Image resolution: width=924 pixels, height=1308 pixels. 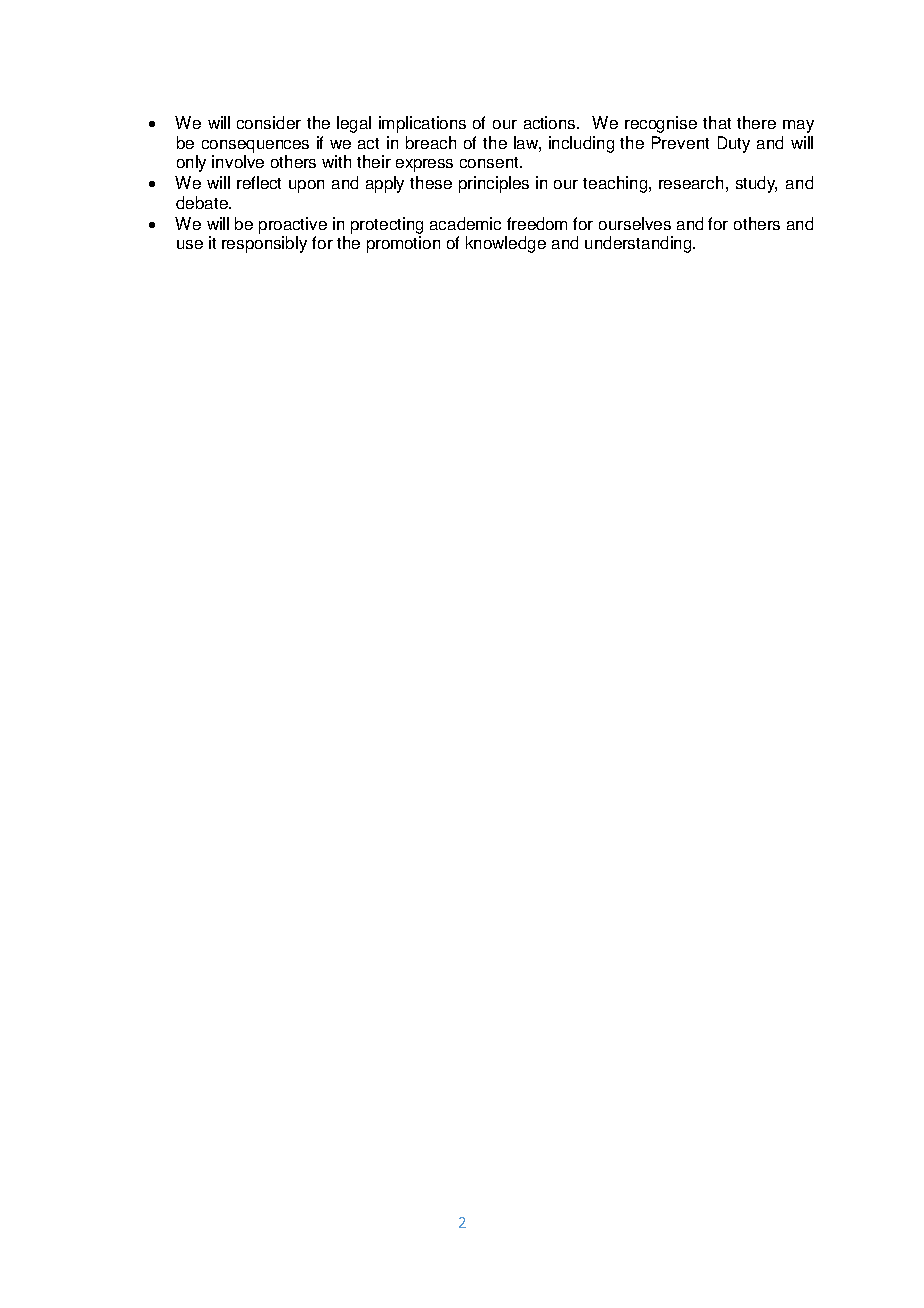 What do you see at coordinates (494, 184) in the page?
I see `principles` at bounding box center [494, 184].
